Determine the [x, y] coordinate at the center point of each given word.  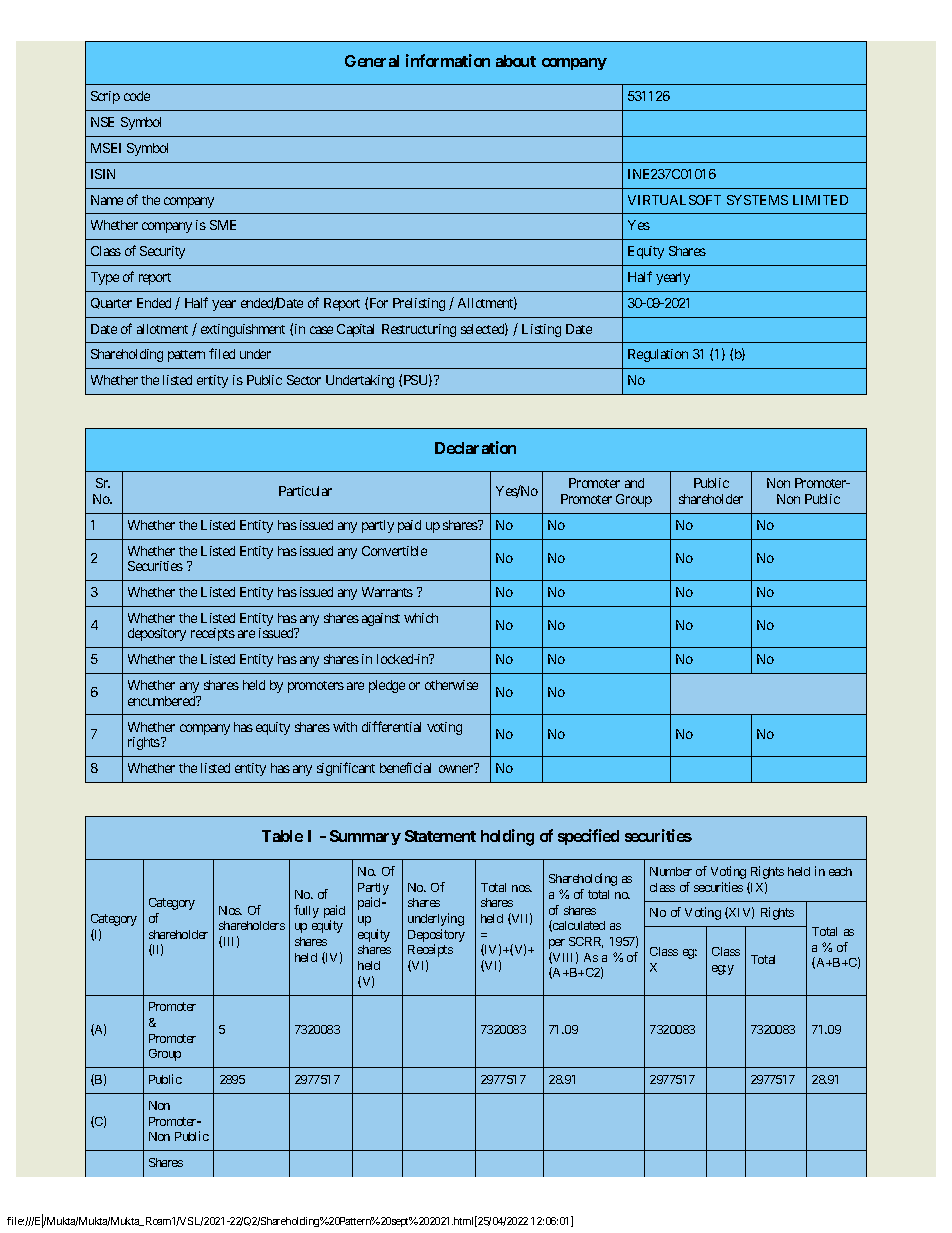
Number [671, 871]
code [137, 96]
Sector [304, 380]
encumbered [163, 701]
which [421, 618]
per [557, 944]
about [516, 61]
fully [306, 911]
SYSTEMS [757, 200]
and [634, 483]
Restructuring [419, 330]
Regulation [658, 355]
